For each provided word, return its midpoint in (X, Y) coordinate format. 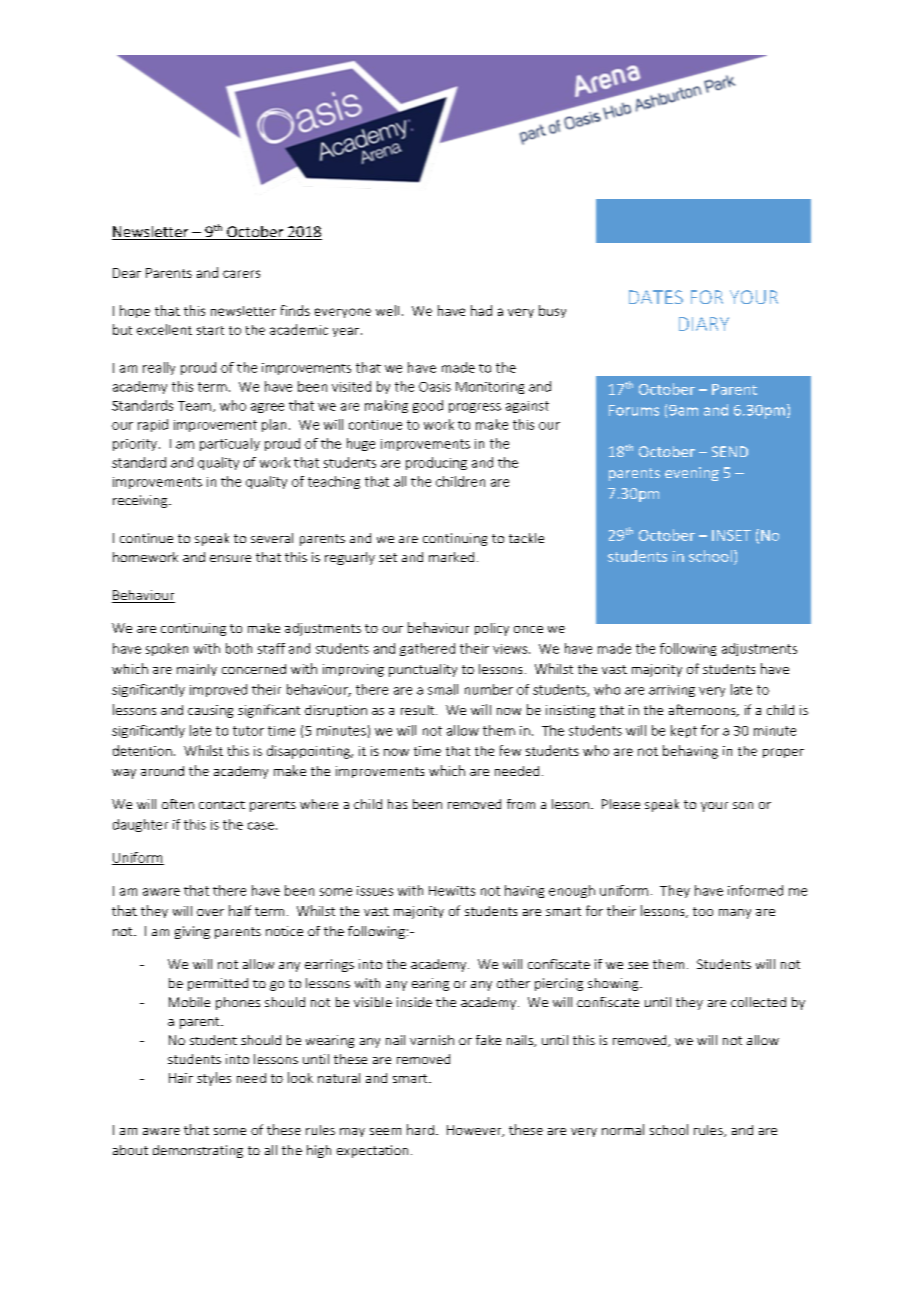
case (261, 826)
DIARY (704, 324)
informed (755, 890)
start (210, 330)
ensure (230, 558)
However (475, 1131)
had (481, 310)
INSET (731, 535)
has (397, 804)
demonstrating (198, 1151)
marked (451, 557)
